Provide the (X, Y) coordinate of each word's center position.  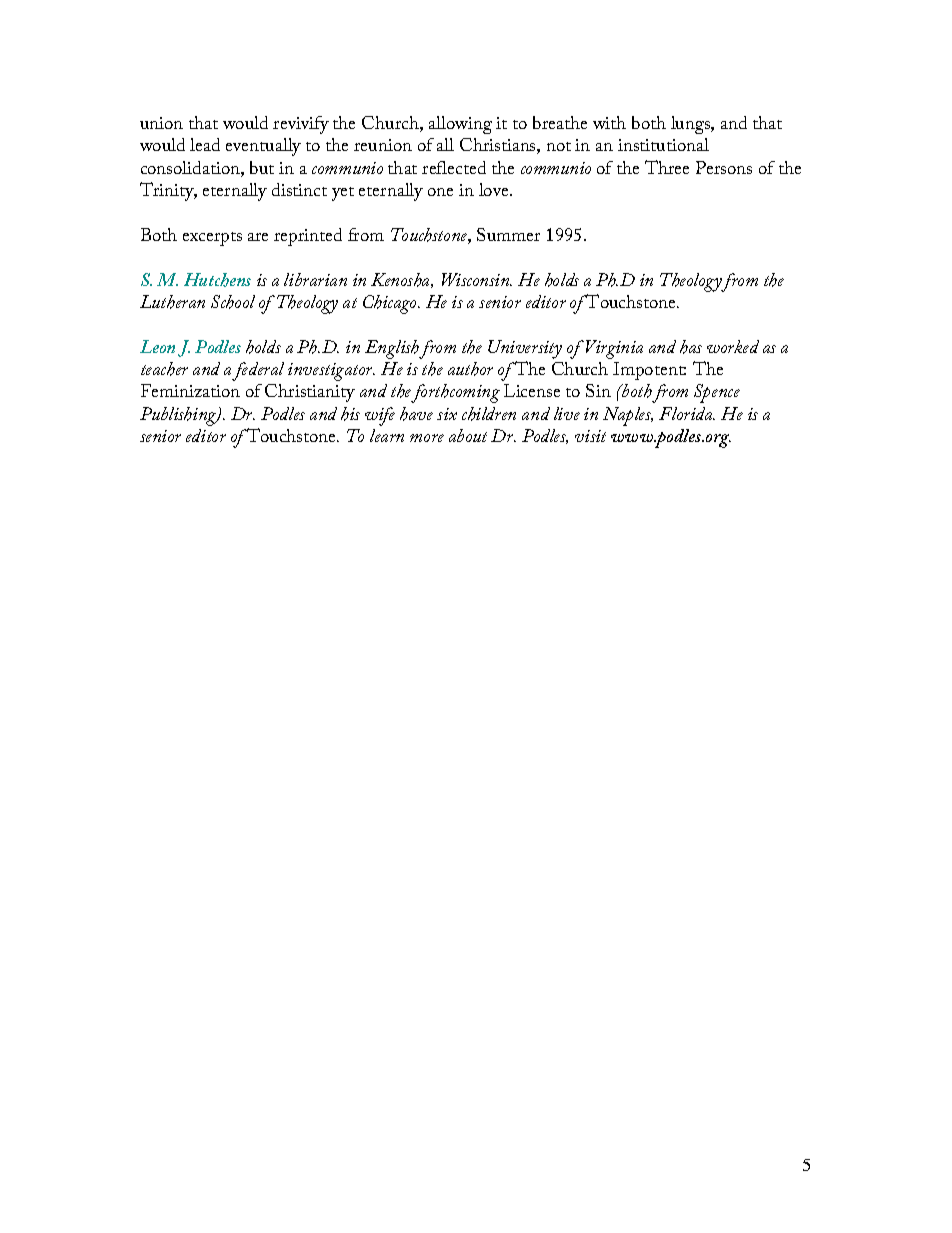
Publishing (179, 416)
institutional (663, 144)
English (392, 349)
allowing (460, 125)
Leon (157, 346)
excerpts (212, 239)
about (468, 435)
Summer (508, 234)
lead (205, 144)
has (691, 347)
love (495, 189)
